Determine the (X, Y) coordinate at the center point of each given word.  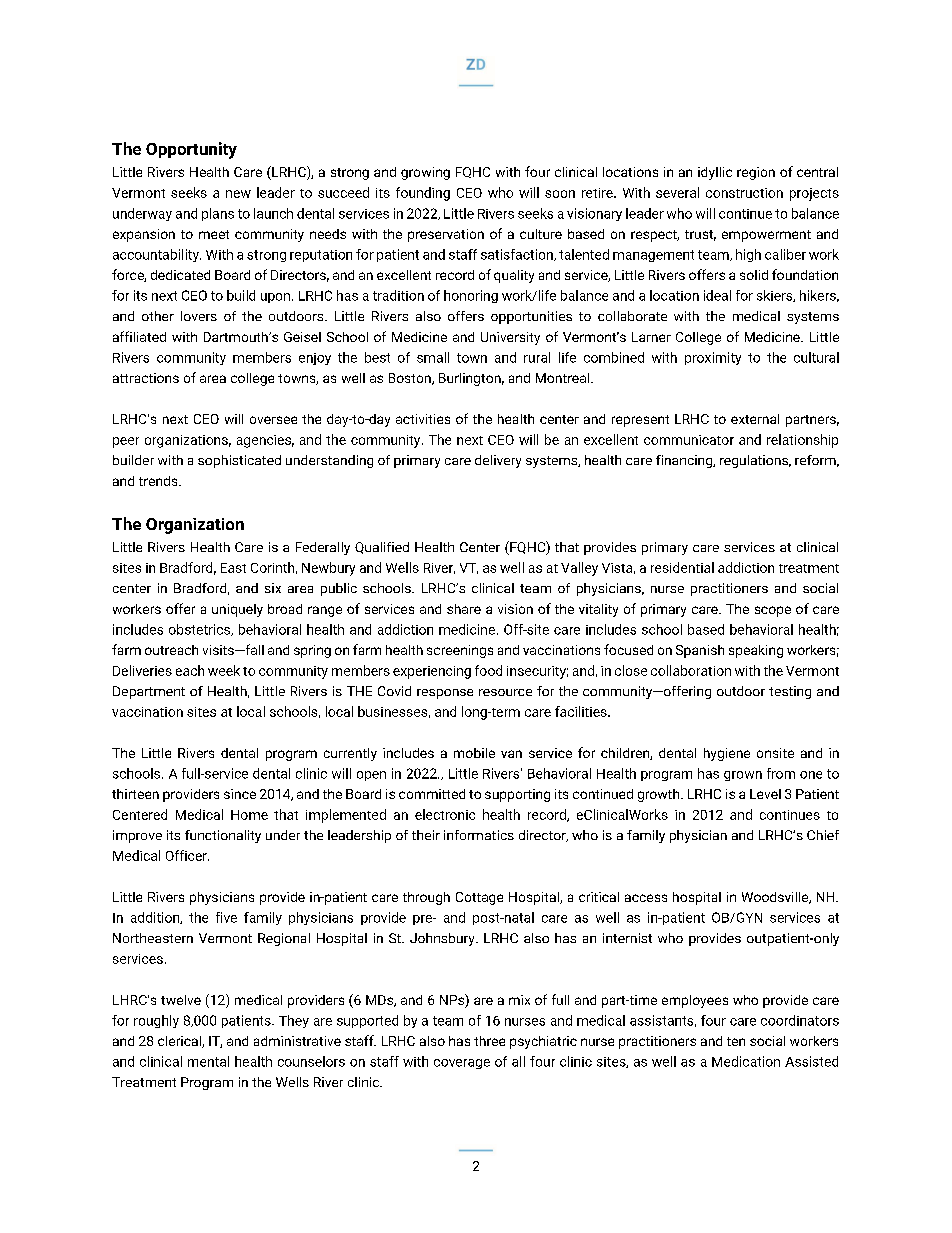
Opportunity (191, 150)
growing (425, 173)
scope (773, 611)
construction (744, 193)
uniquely (237, 610)
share (464, 609)
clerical (180, 1042)
